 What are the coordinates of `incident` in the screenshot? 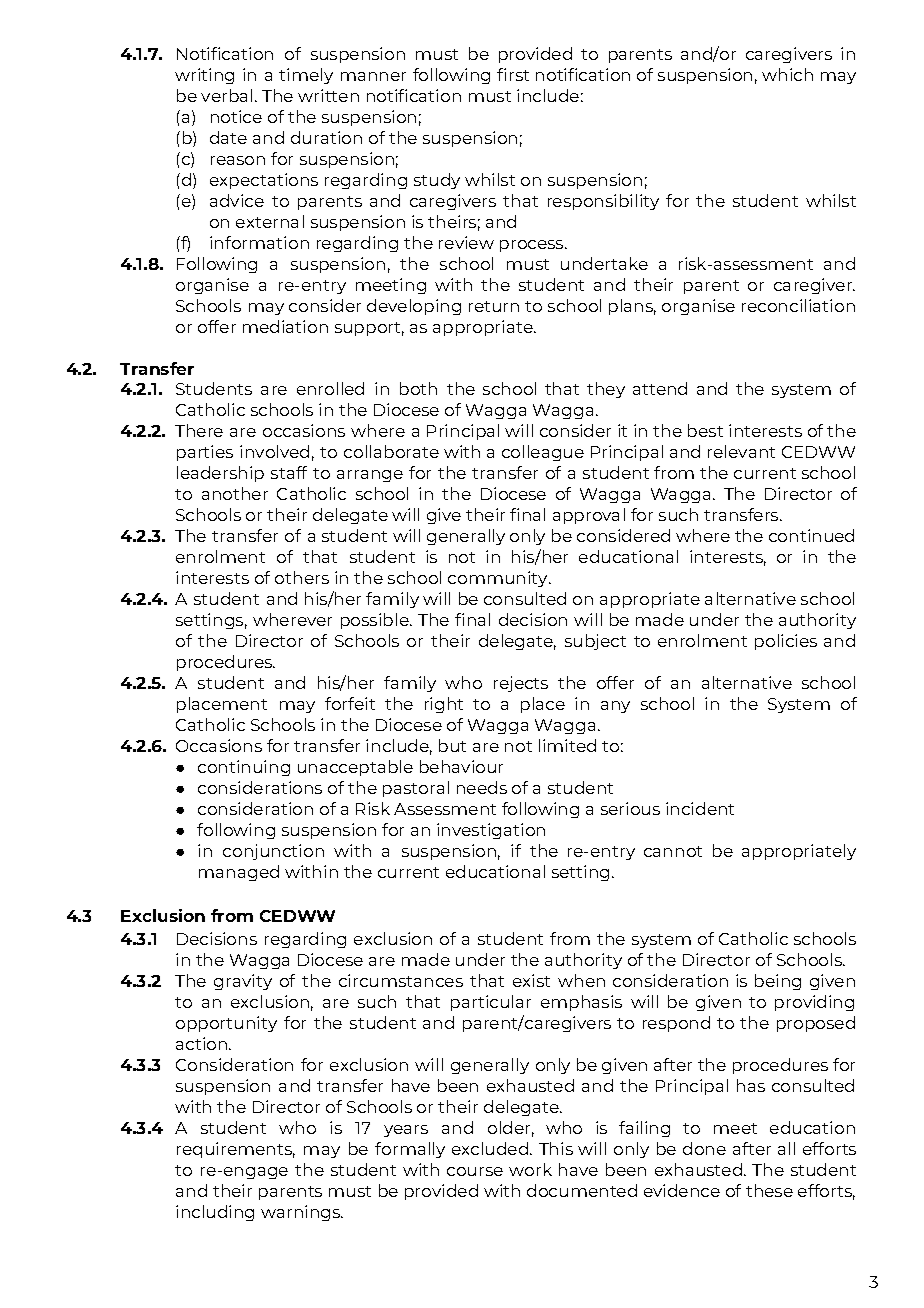 It's located at (700, 808).
